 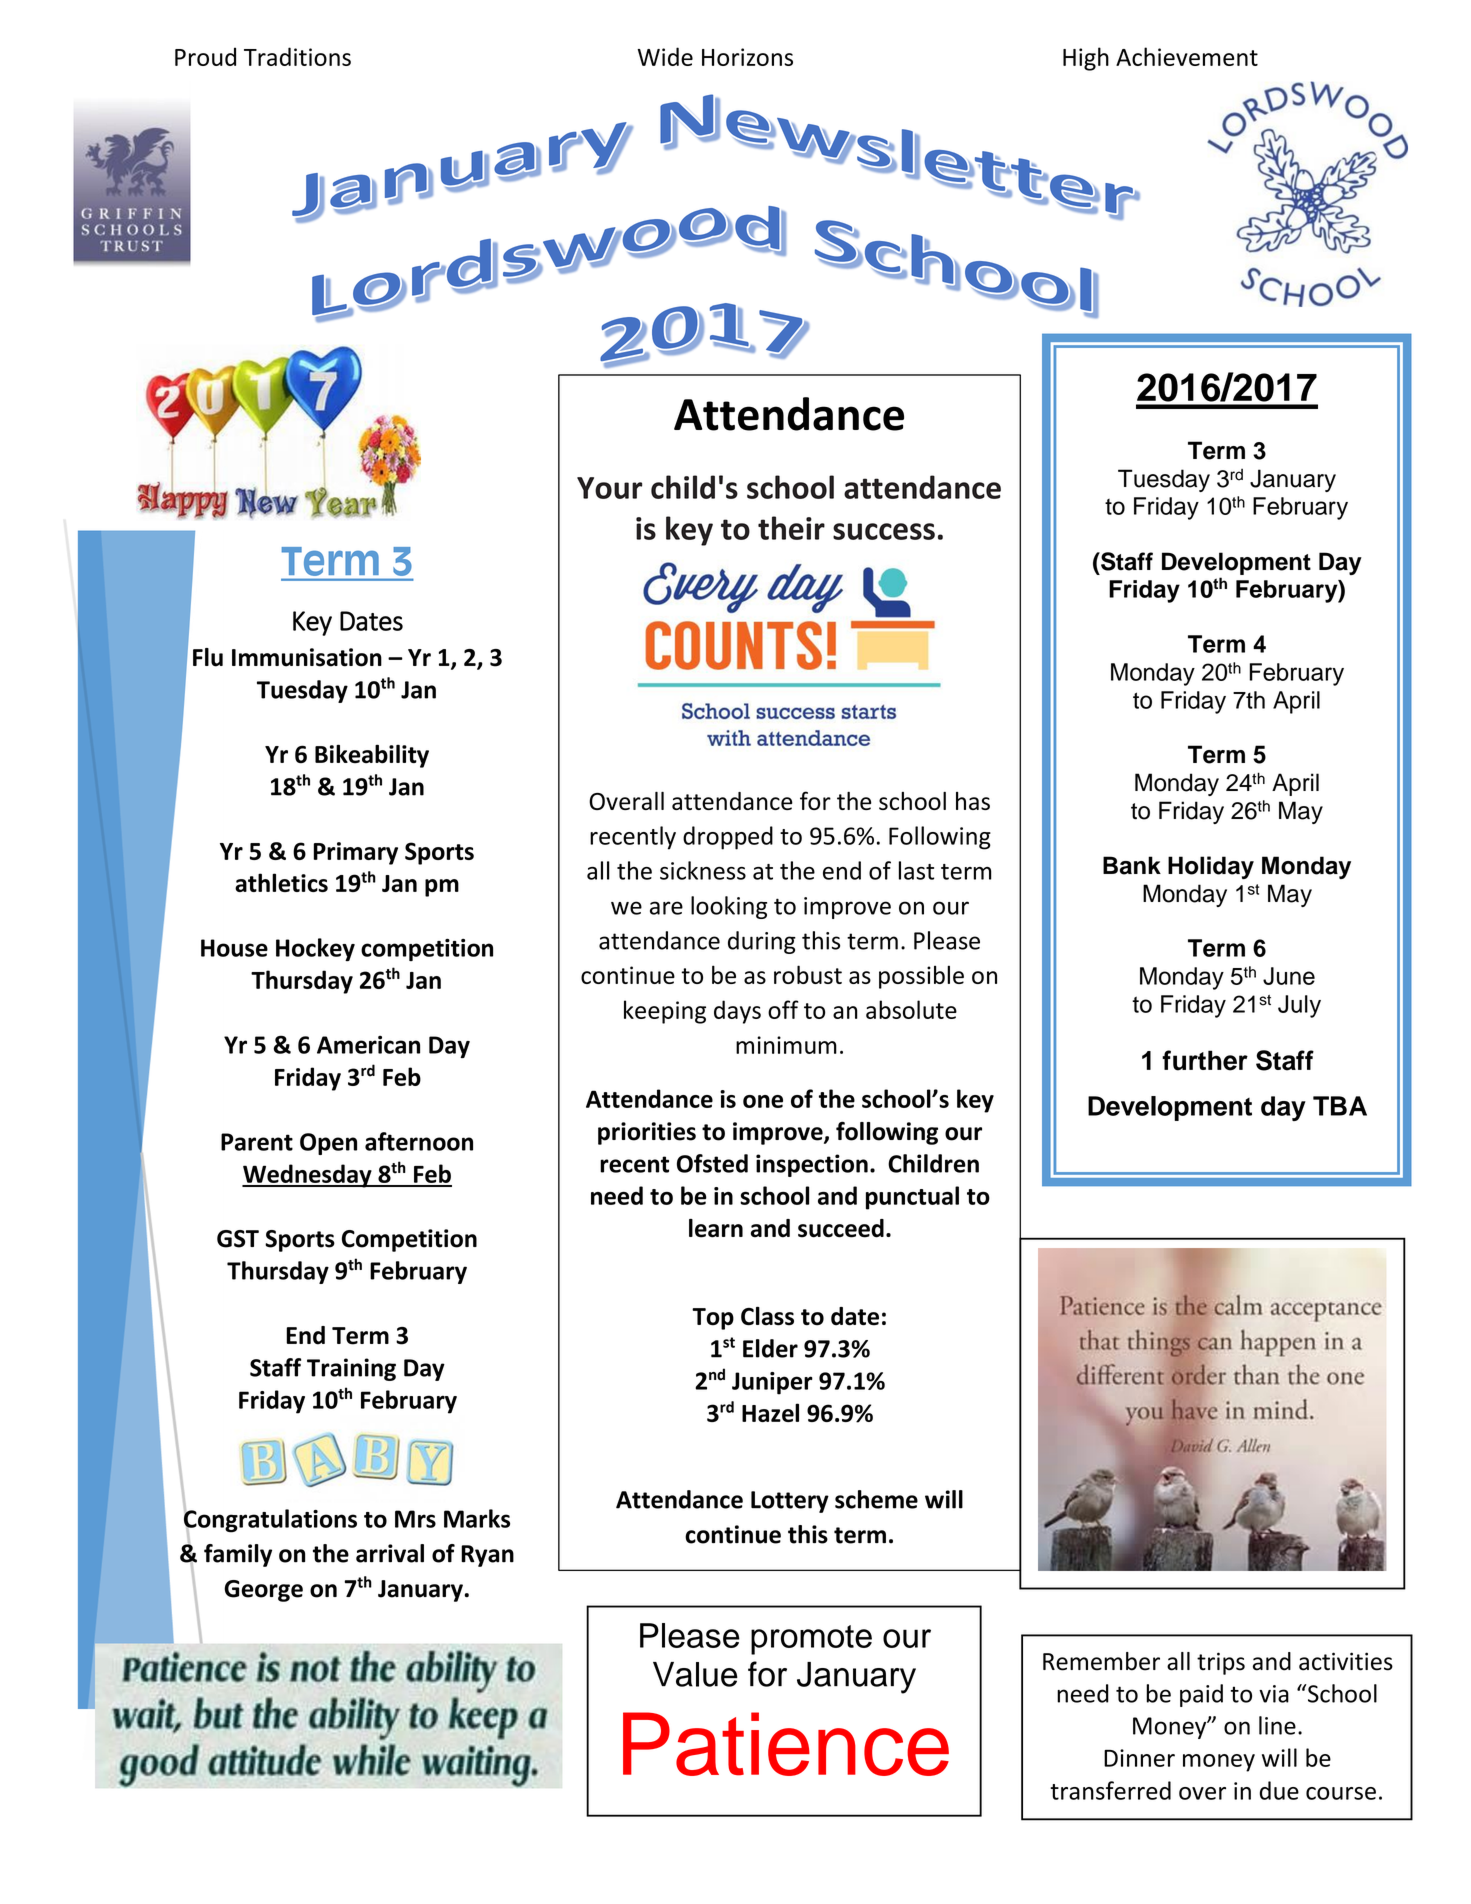 I want to click on success, so click(x=884, y=531).
